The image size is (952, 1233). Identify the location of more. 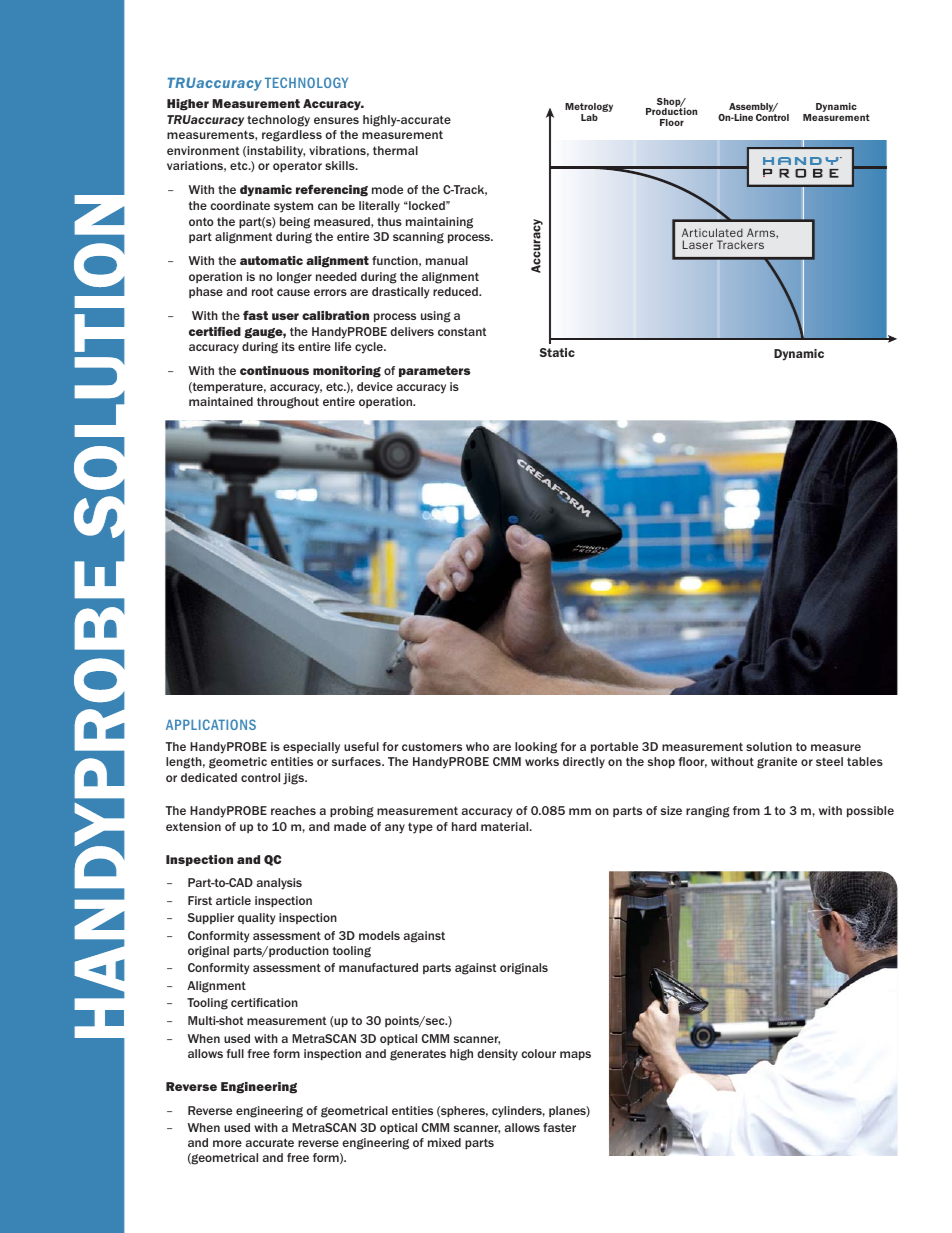
(227, 1143).
